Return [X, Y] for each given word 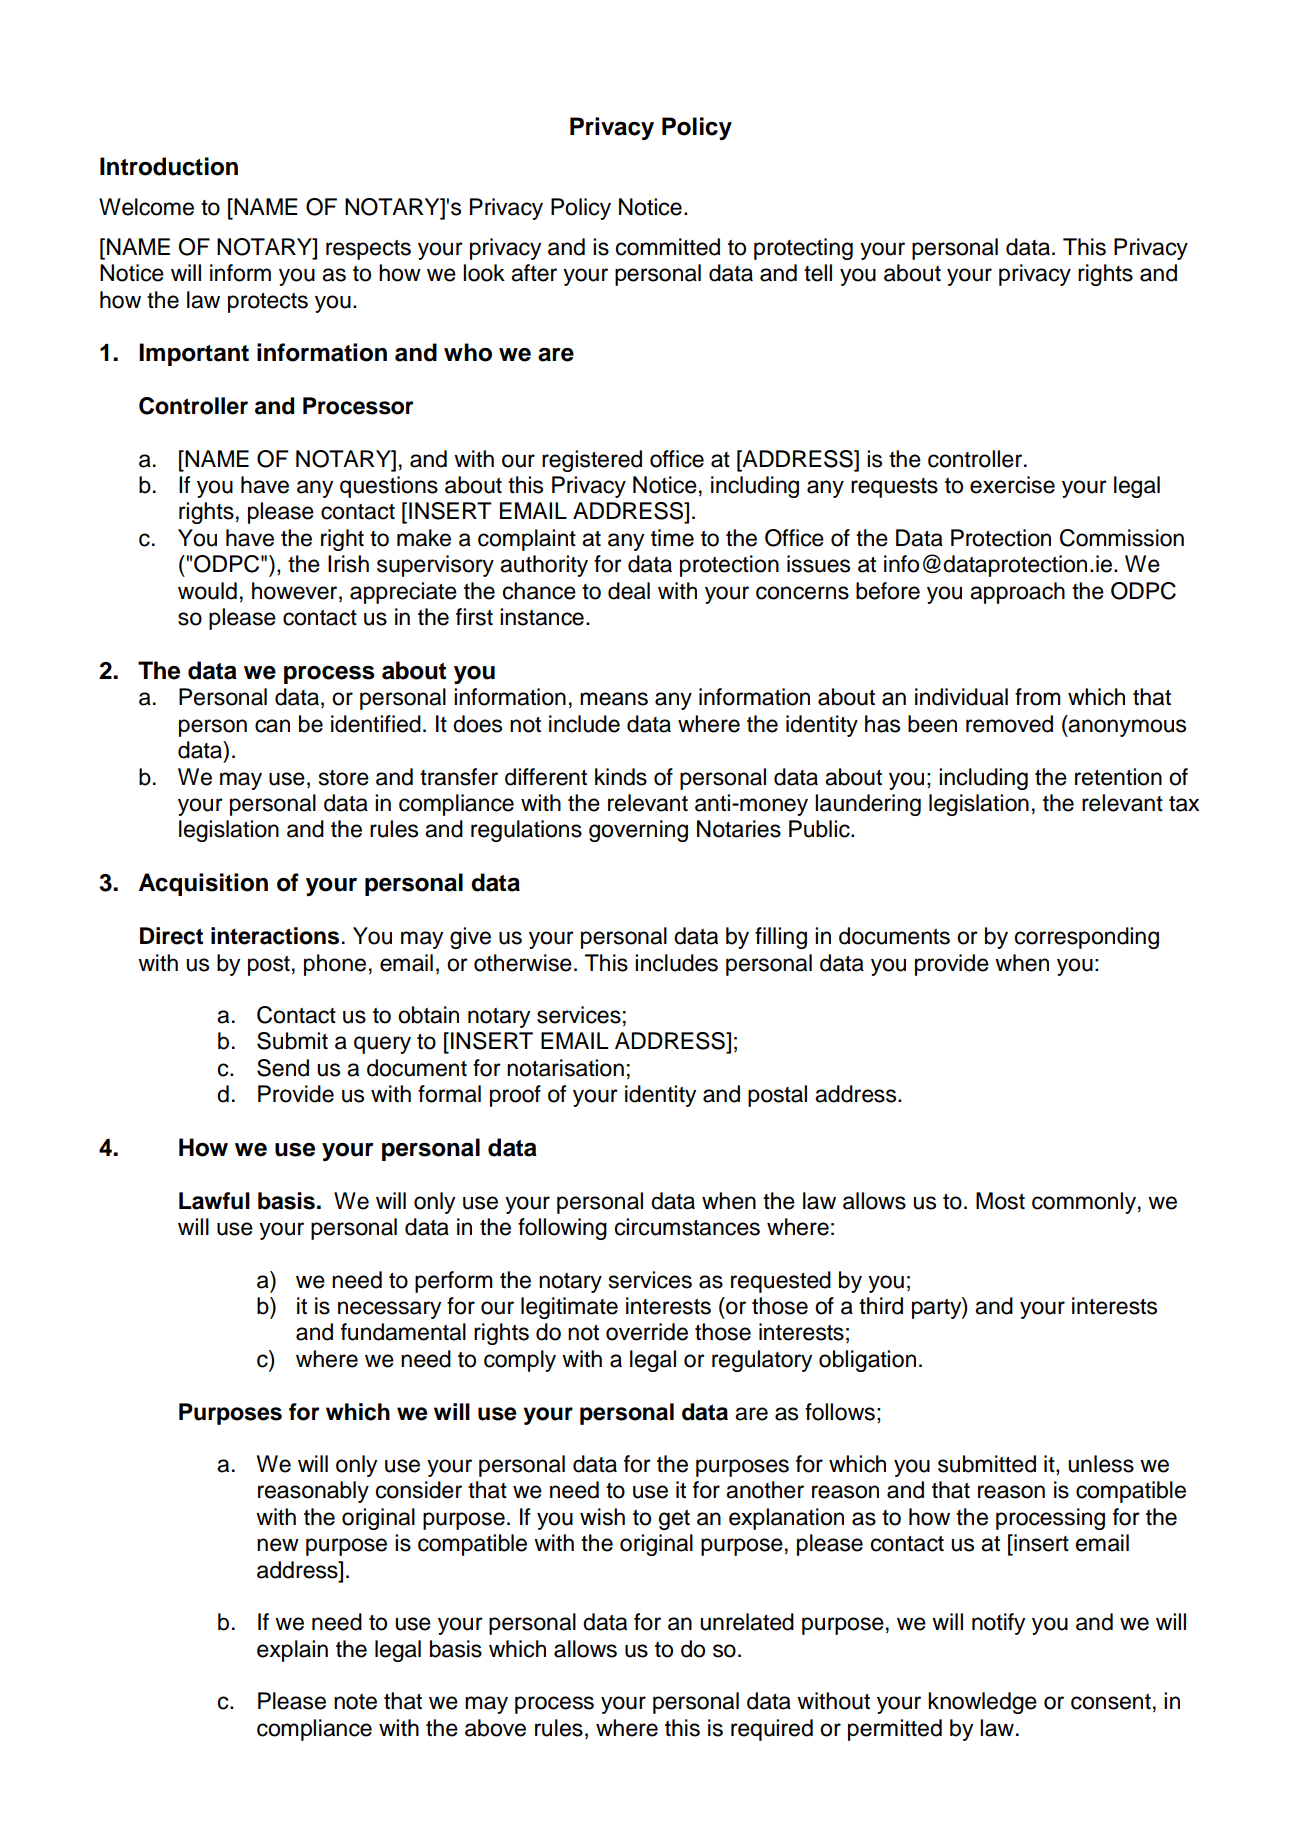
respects [368, 250]
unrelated [747, 1622]
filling [781, 938]
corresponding [1087, 938]
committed [668, 247]
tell [818, 273]
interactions [275, 936]
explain [292, 1651]
